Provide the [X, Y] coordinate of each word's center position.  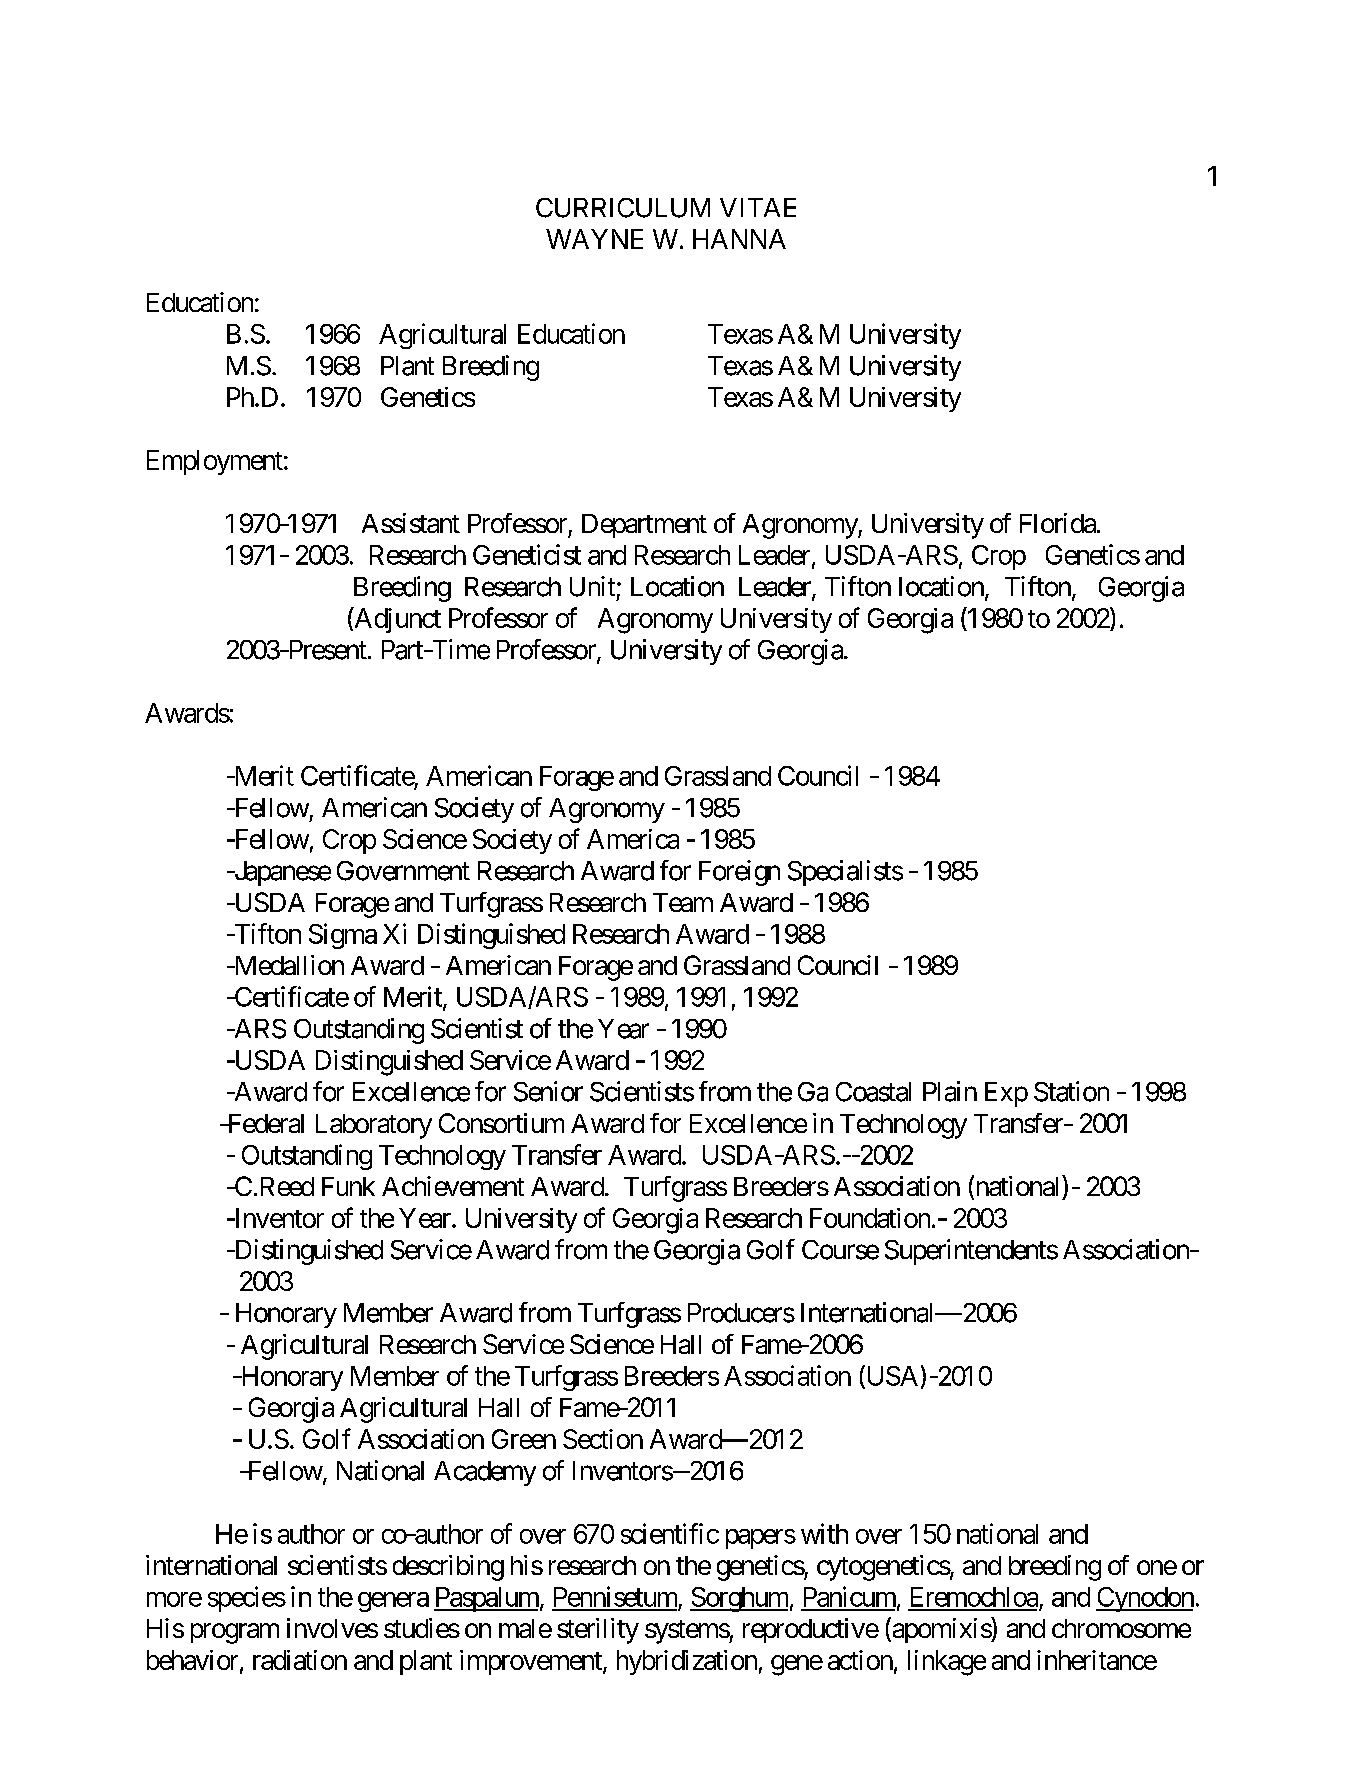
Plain [950, 1091]
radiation [300, 1660]
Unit [592, 586]
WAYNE [594, 239]
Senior [548, 1091]
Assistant [411, 523]
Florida [1058, 523]
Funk [348, 1186]
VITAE [758, 207]
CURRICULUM [623, 208]
